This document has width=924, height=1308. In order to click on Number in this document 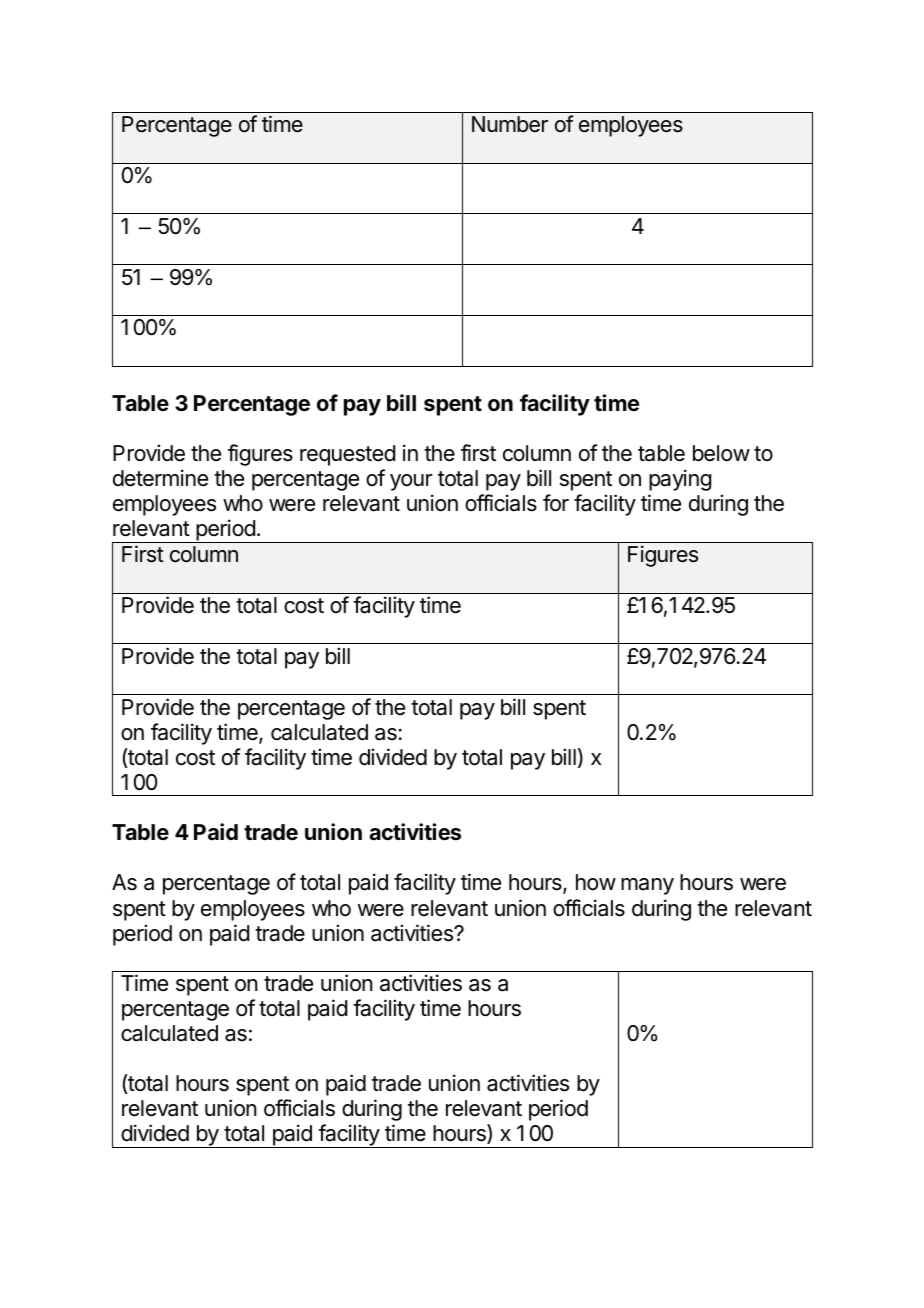, I will do `click(510, 124)`.
